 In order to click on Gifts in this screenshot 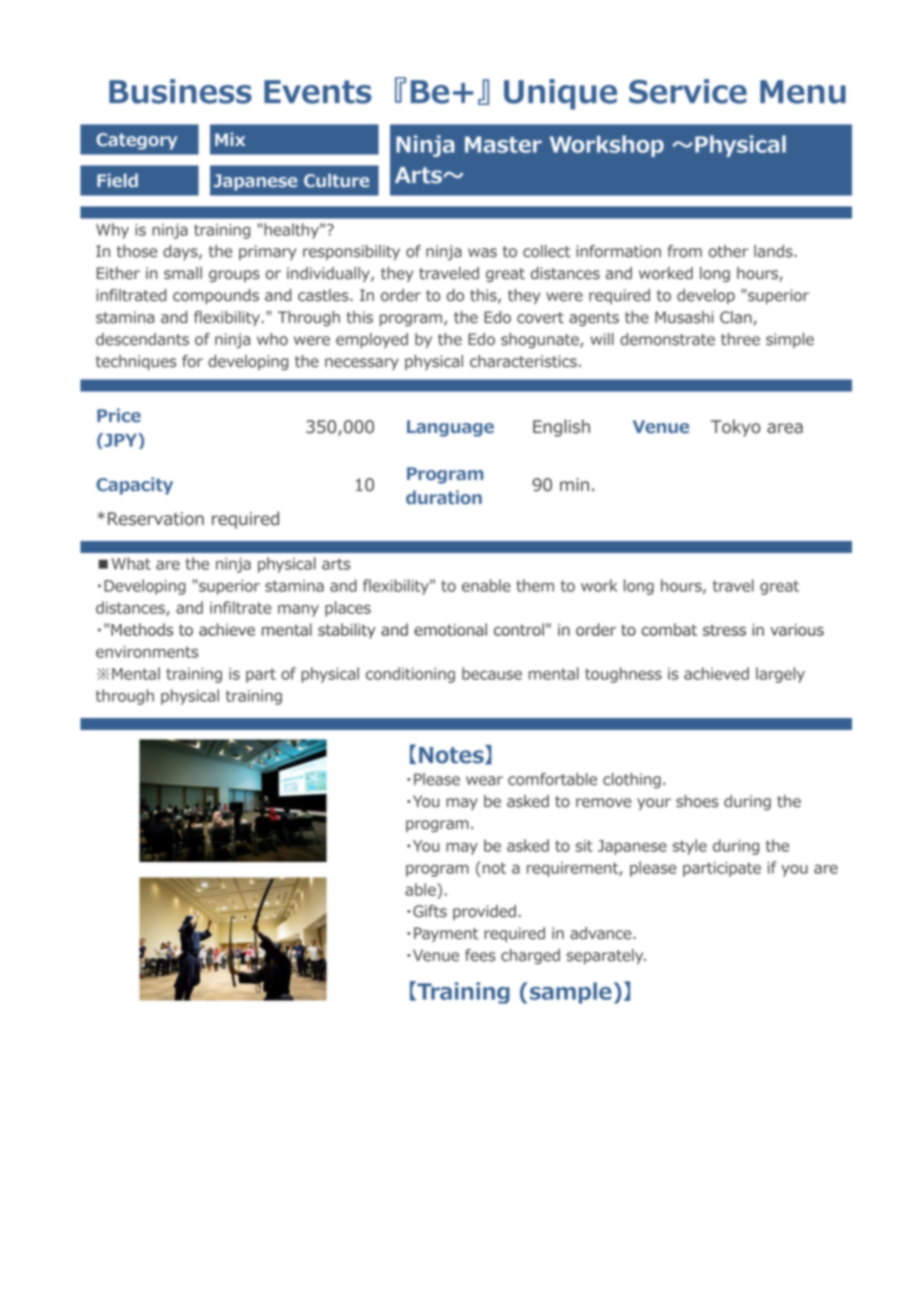, I will do `click(430, 911)`.
